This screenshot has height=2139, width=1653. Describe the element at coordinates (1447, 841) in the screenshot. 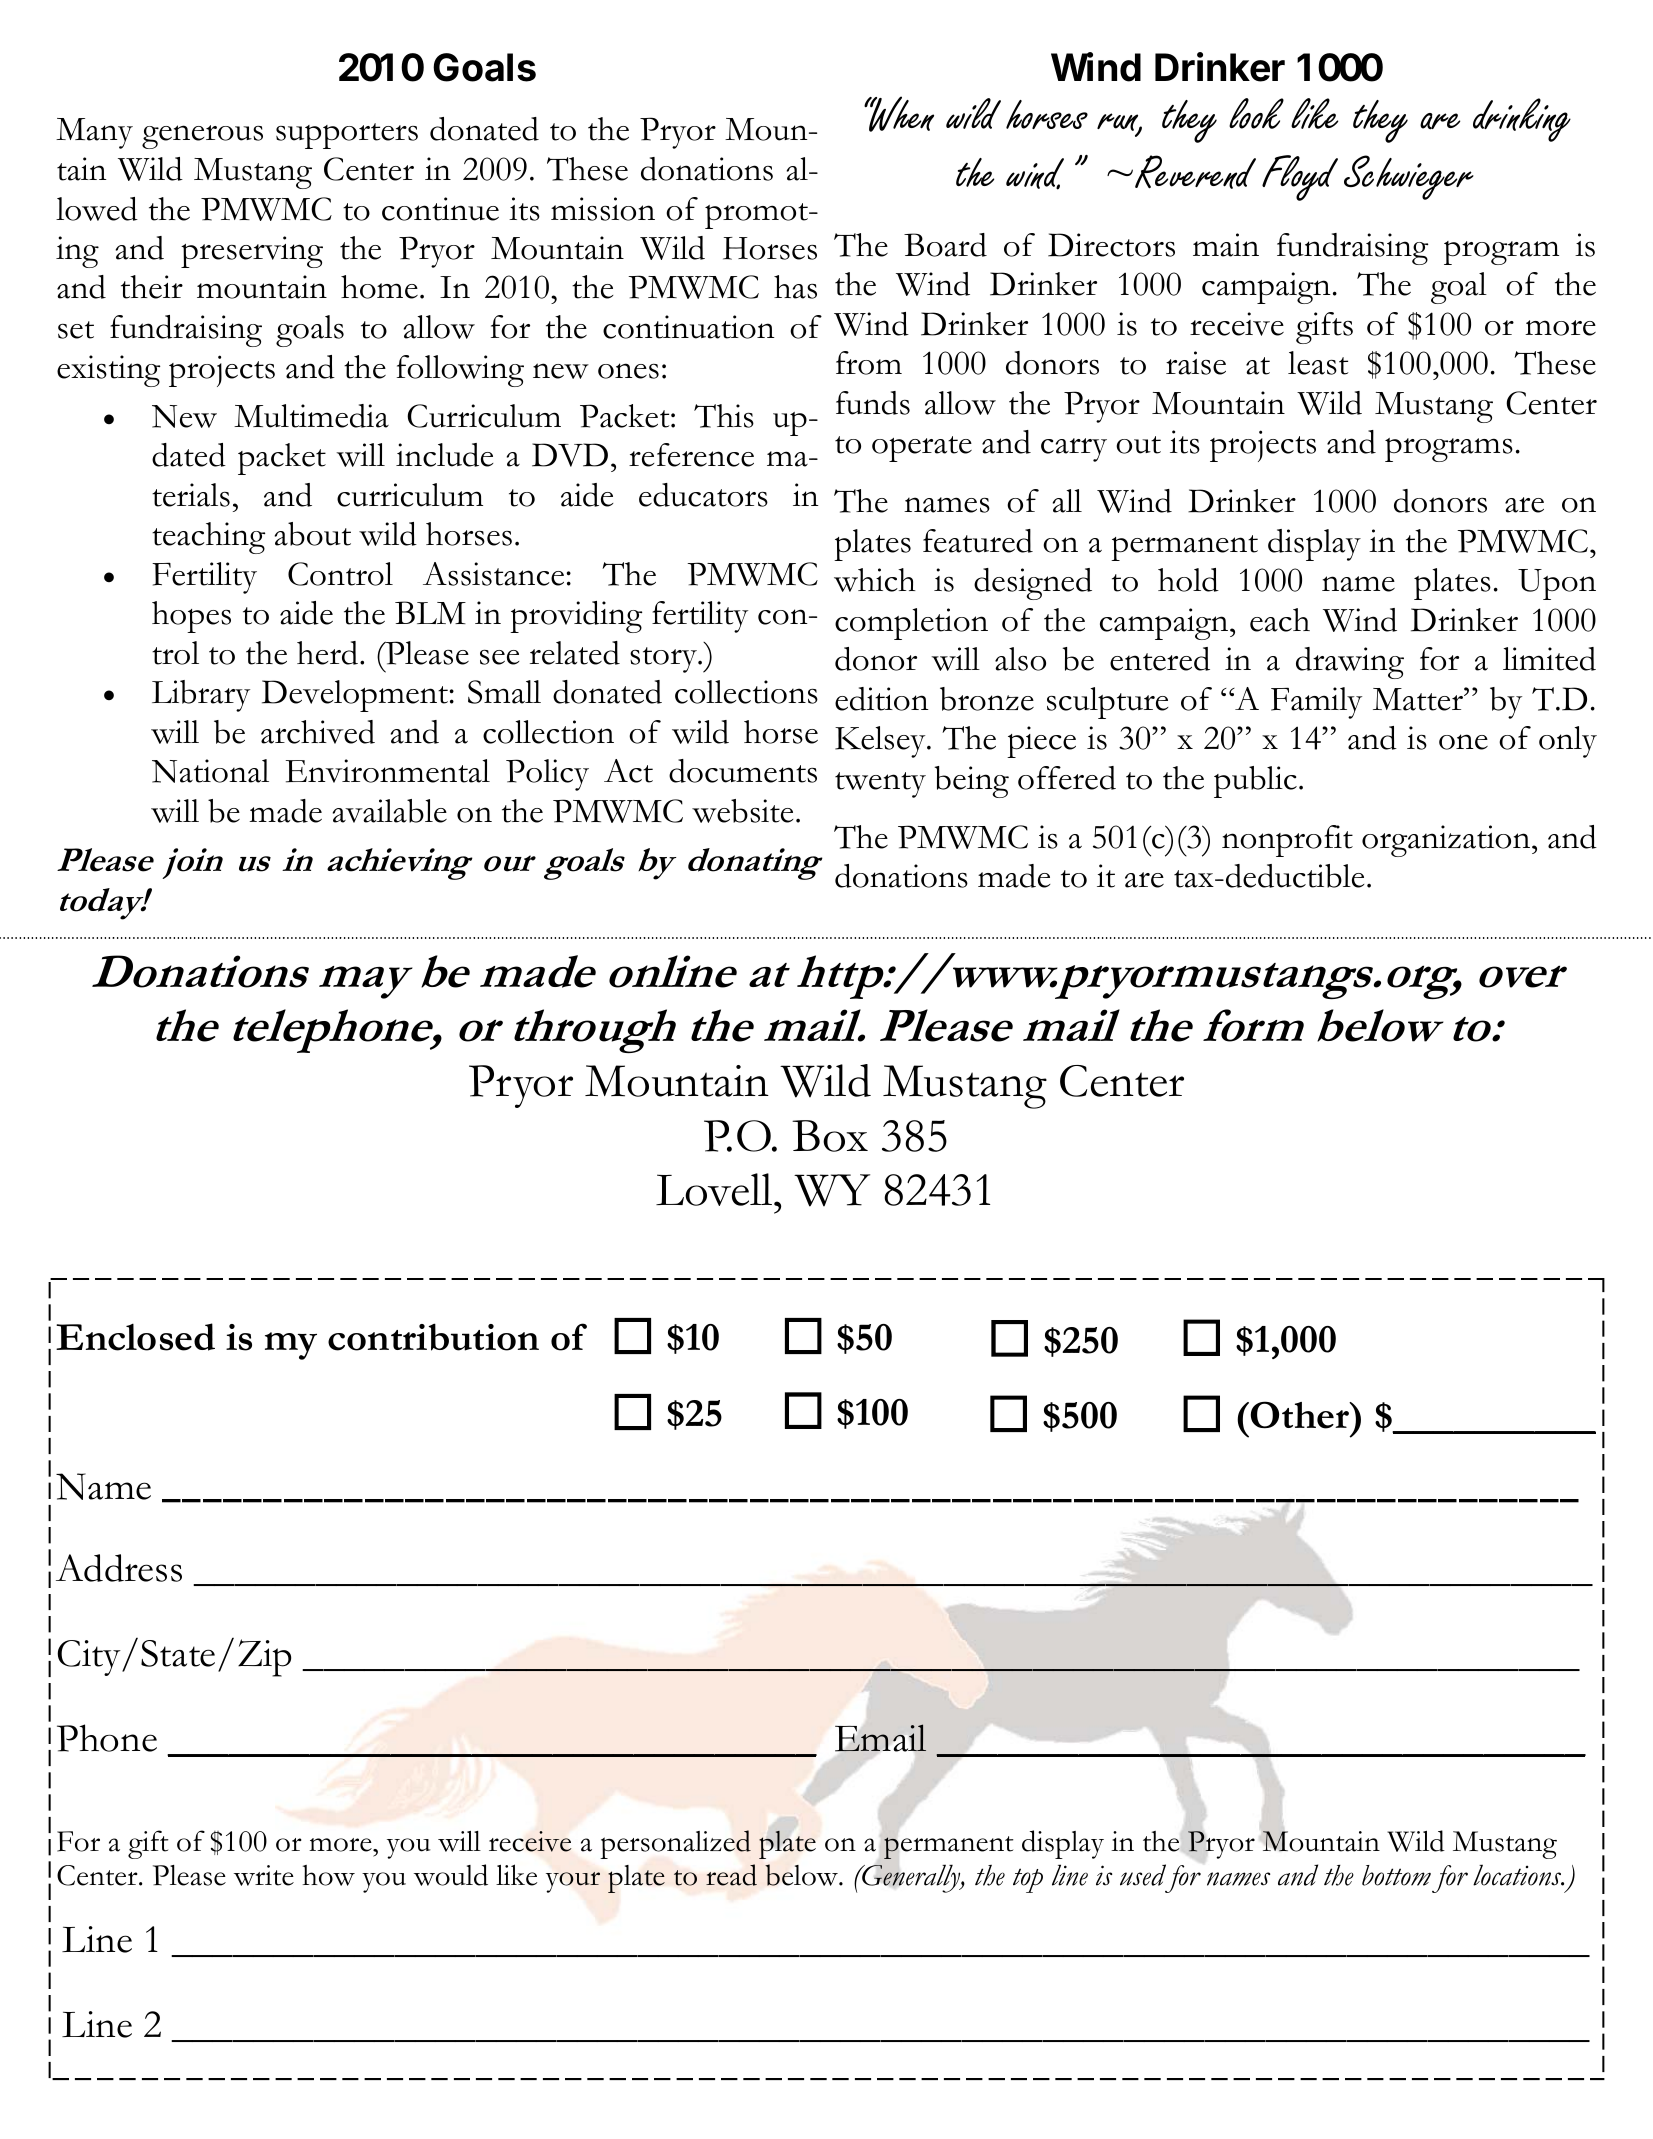

I see `organization` at that location.
